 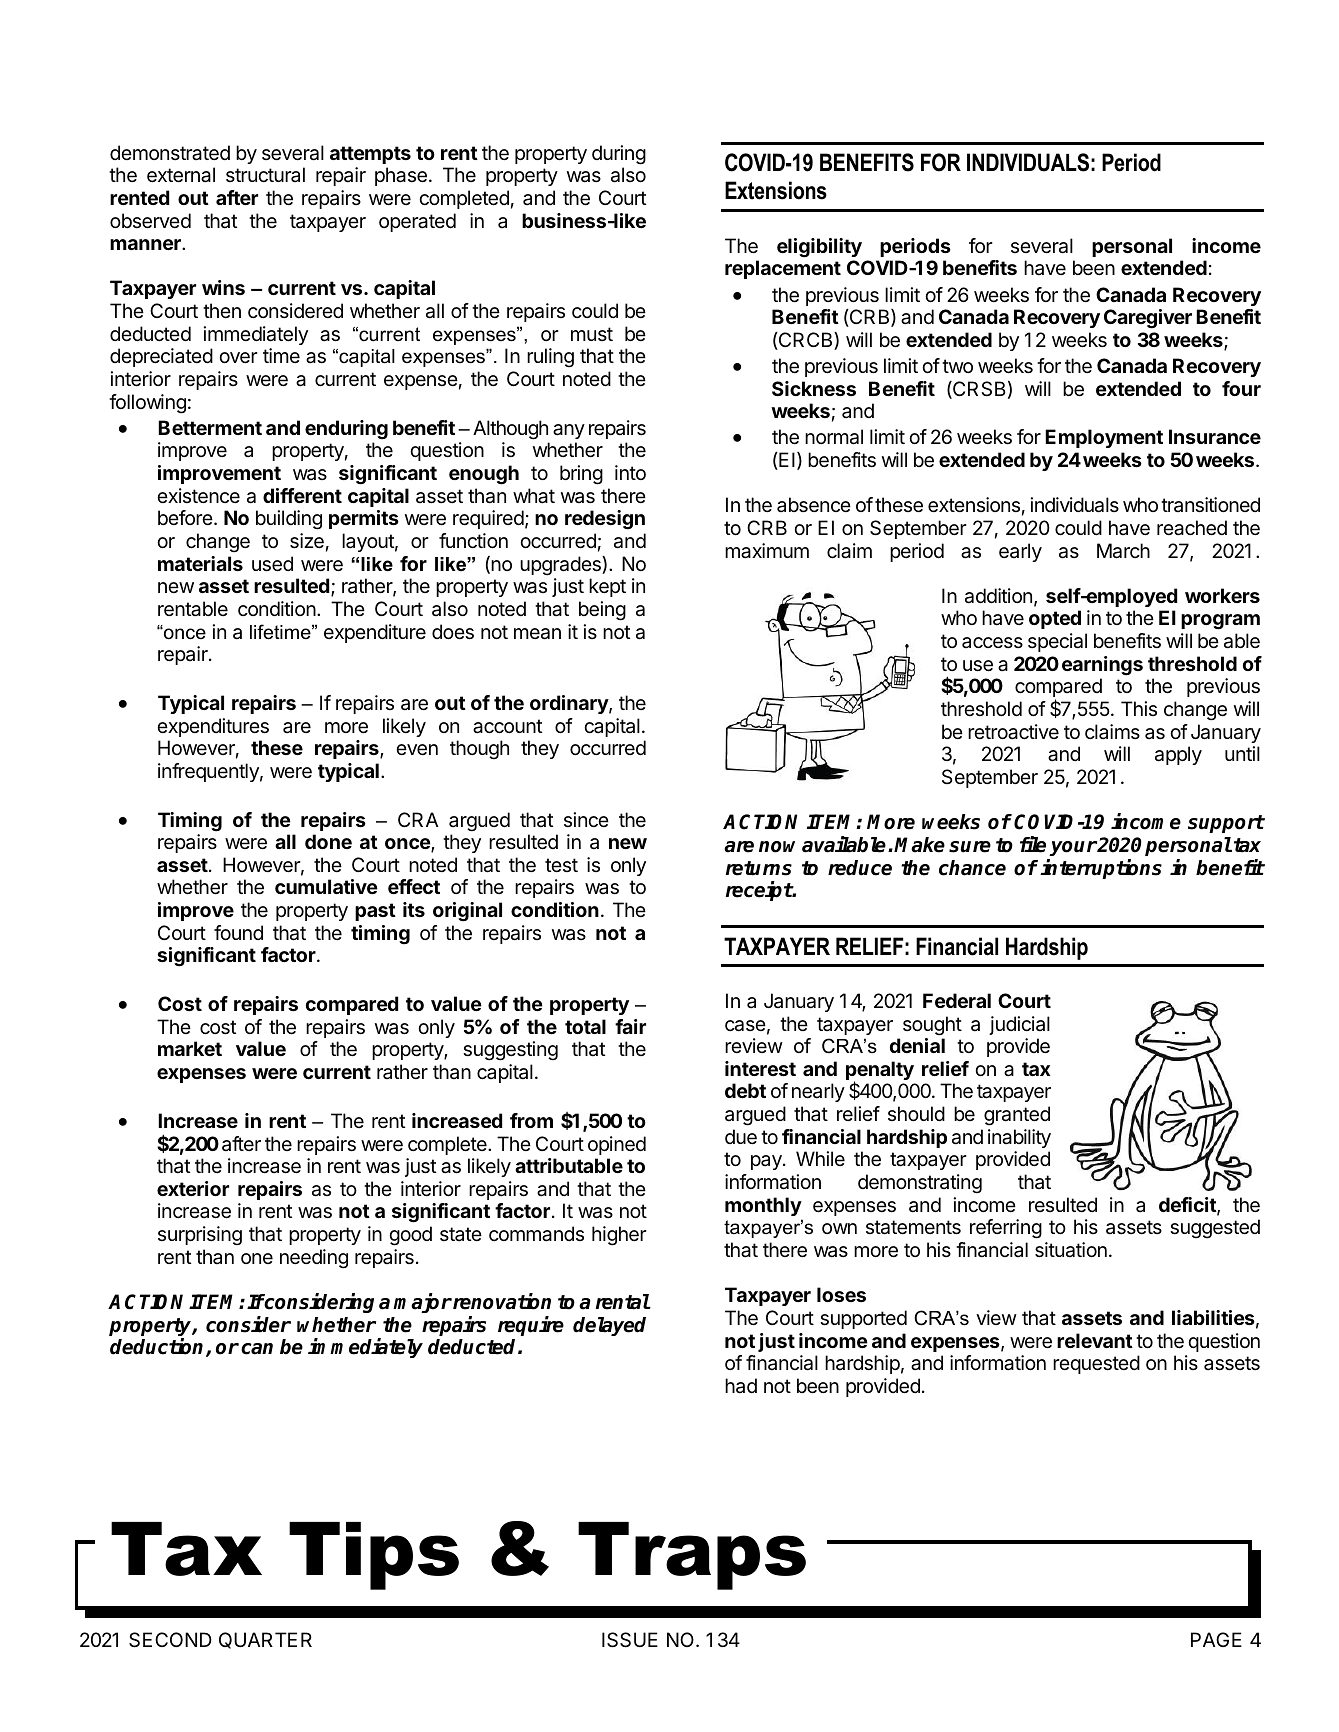 What do you see at coordinates (265, 174) in the screenshot?
I see `structural` at bounding box center [265, 174].
